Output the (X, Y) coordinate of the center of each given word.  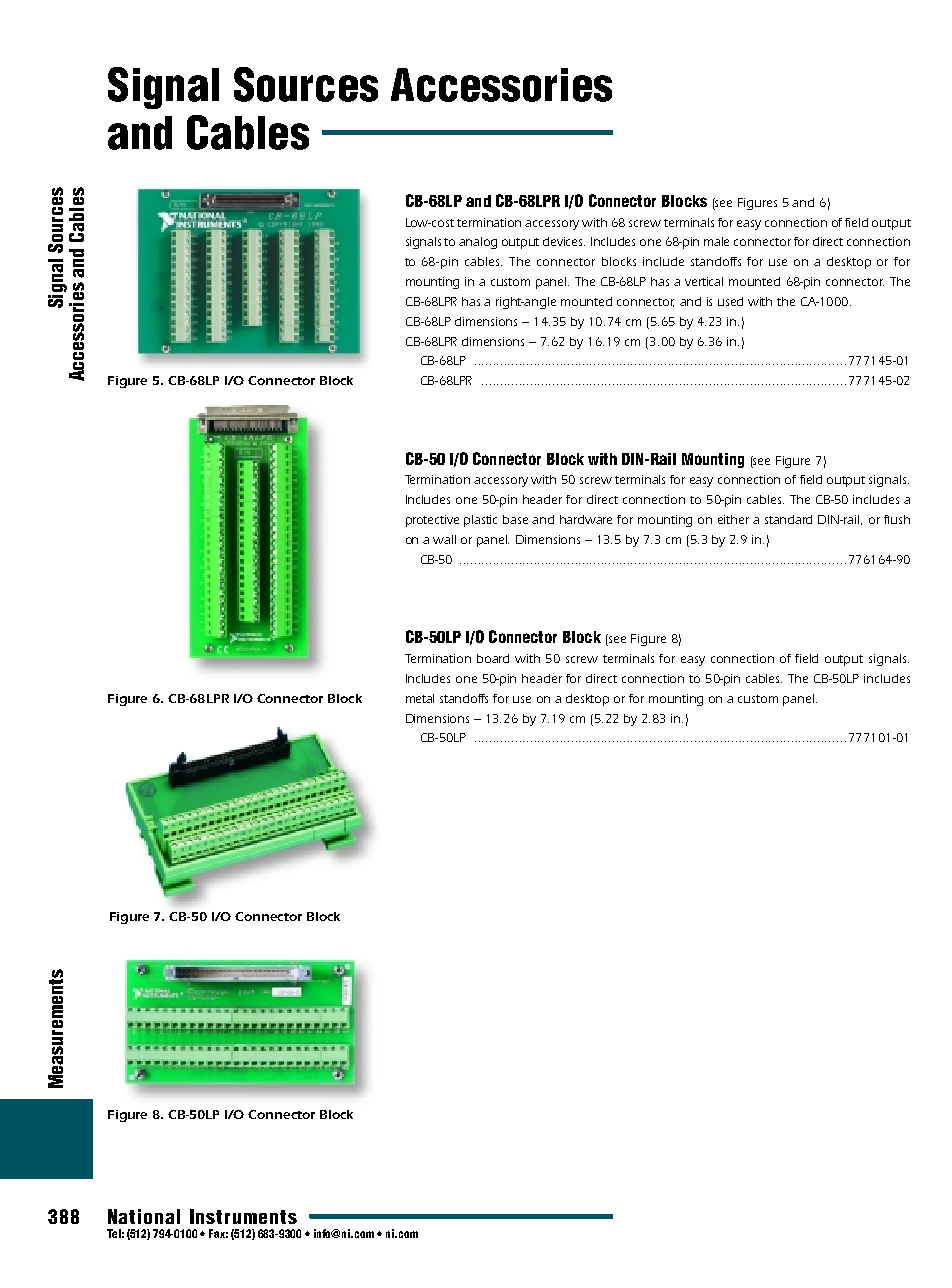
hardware (586, 519)
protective (432, 521)
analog (478, 243)
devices (564, 241)
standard (788, 519)
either (733, 519)
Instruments (243, 1216)
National (144, 1216)
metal (420, 698)
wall (444, 539)
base (515, 519)
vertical (704, 281)
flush (897, 519)
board (493, 658)
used (730, 301)
